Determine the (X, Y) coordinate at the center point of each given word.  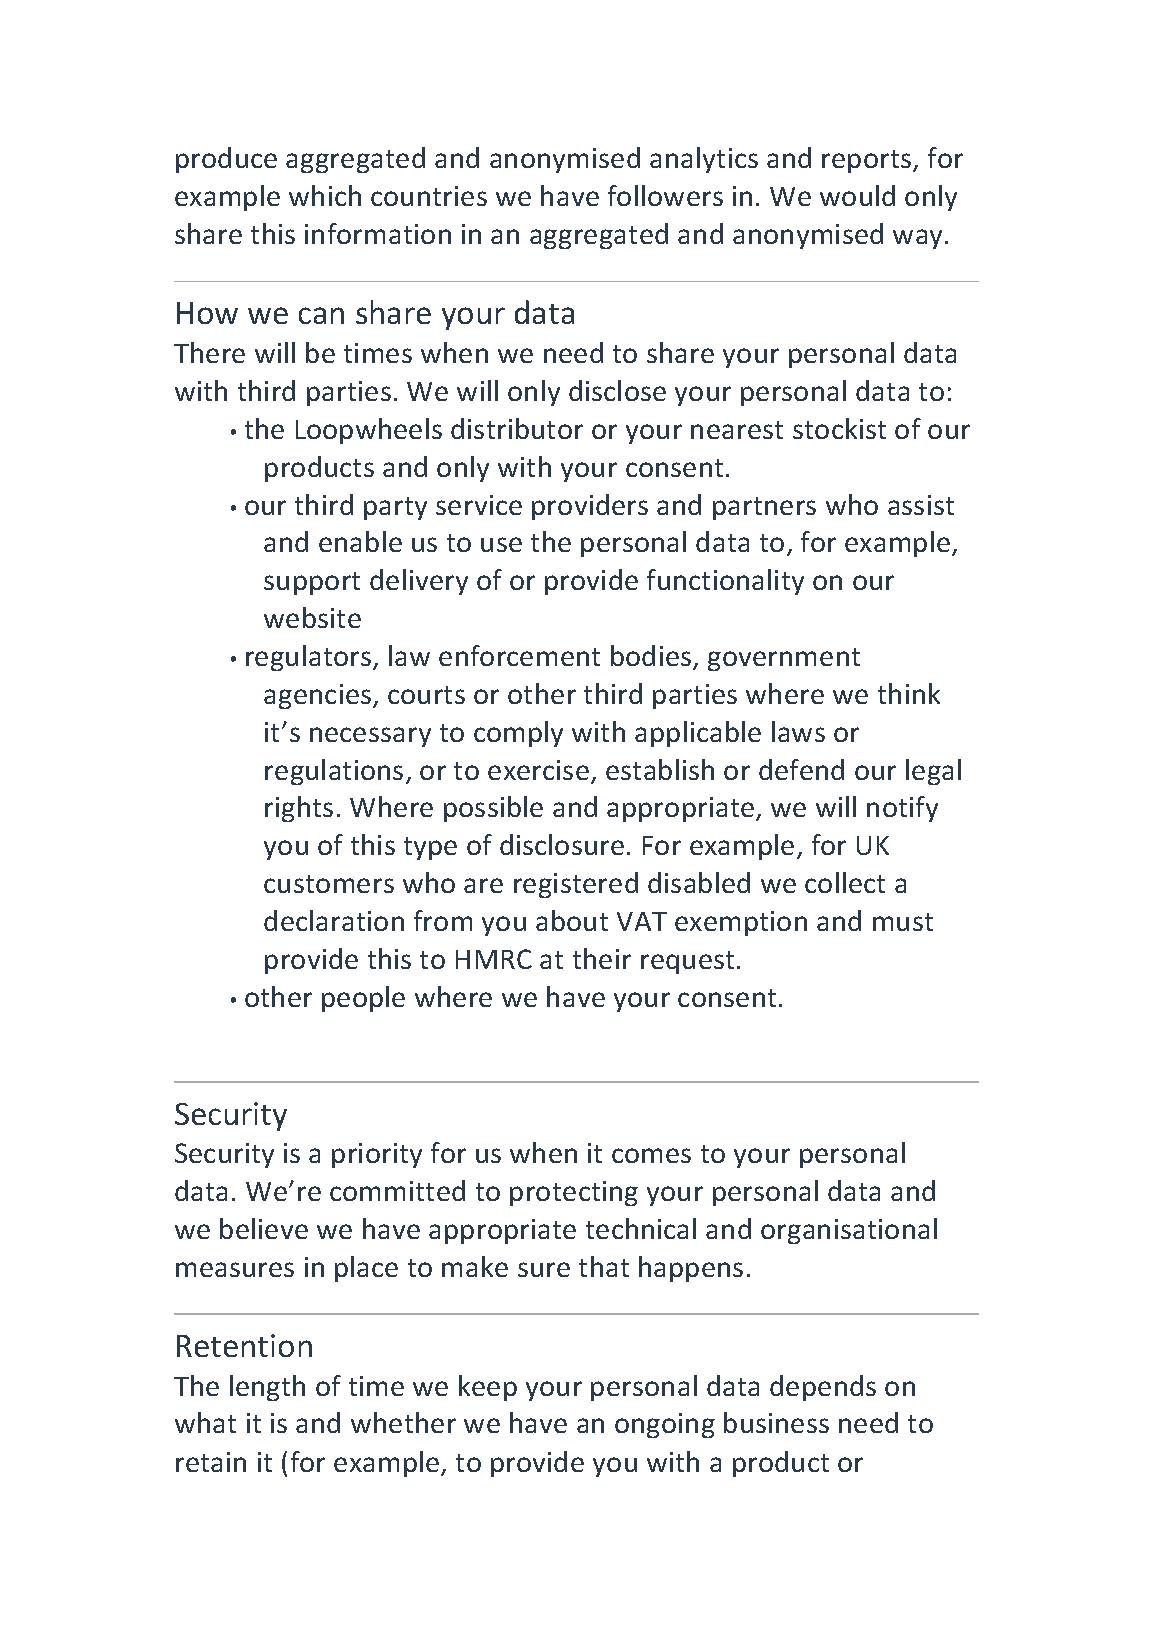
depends (823, 1388)
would (857, 195)
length (267, 1388)
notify (902, 809)
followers (665, 195)
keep (488, 1388)
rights (299, 809)
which (325, 195)
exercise (538, 770)
